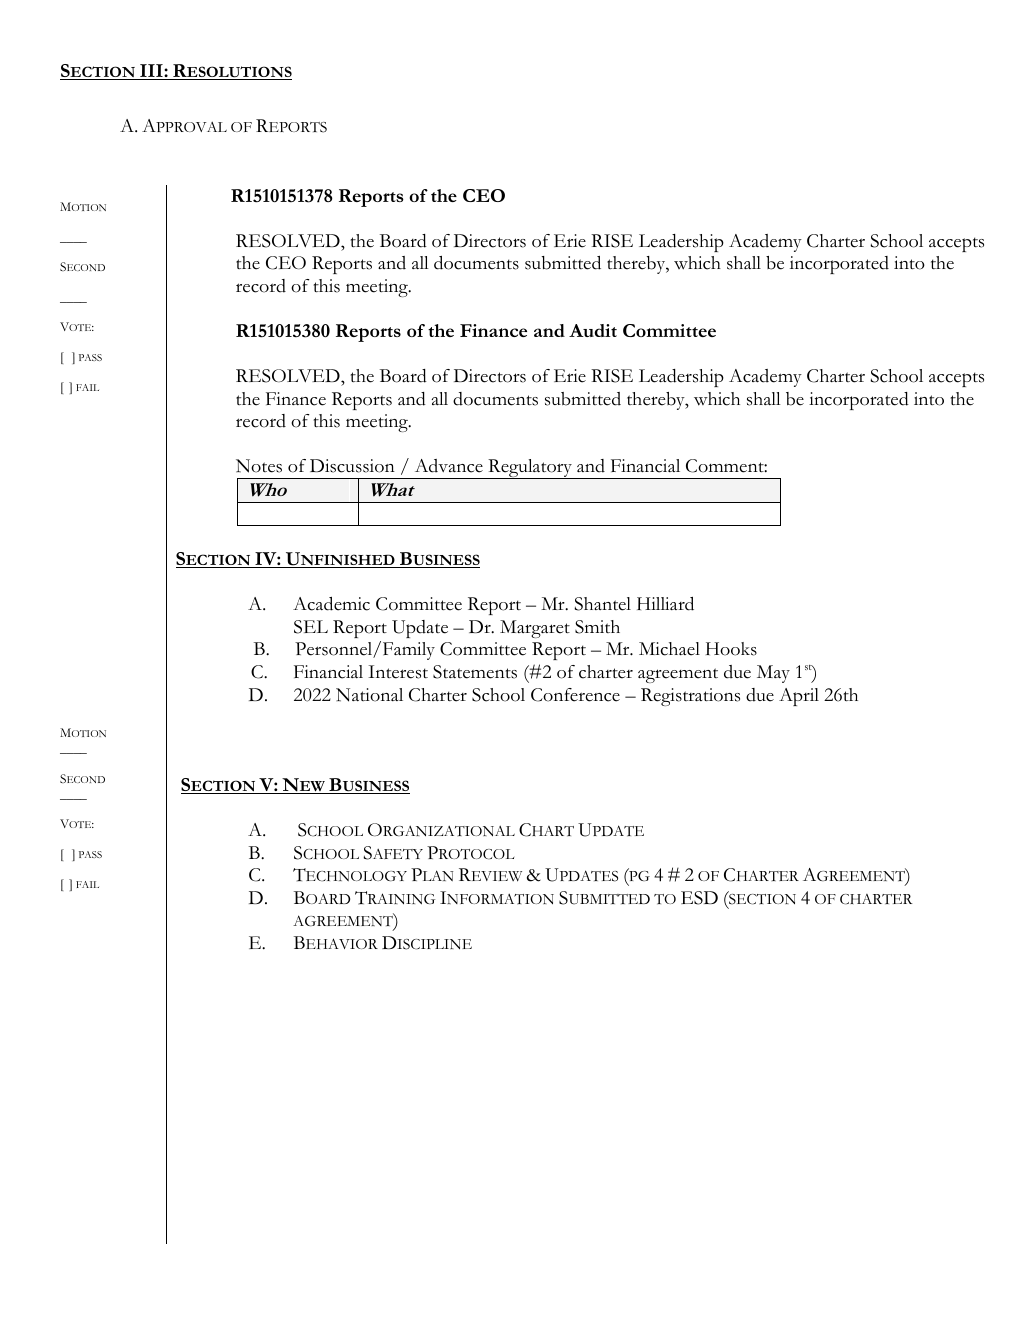 Image resolution: width=1023 pixels, height=1324 pixels. I want to click on Regulatory, so click(530, 469).
